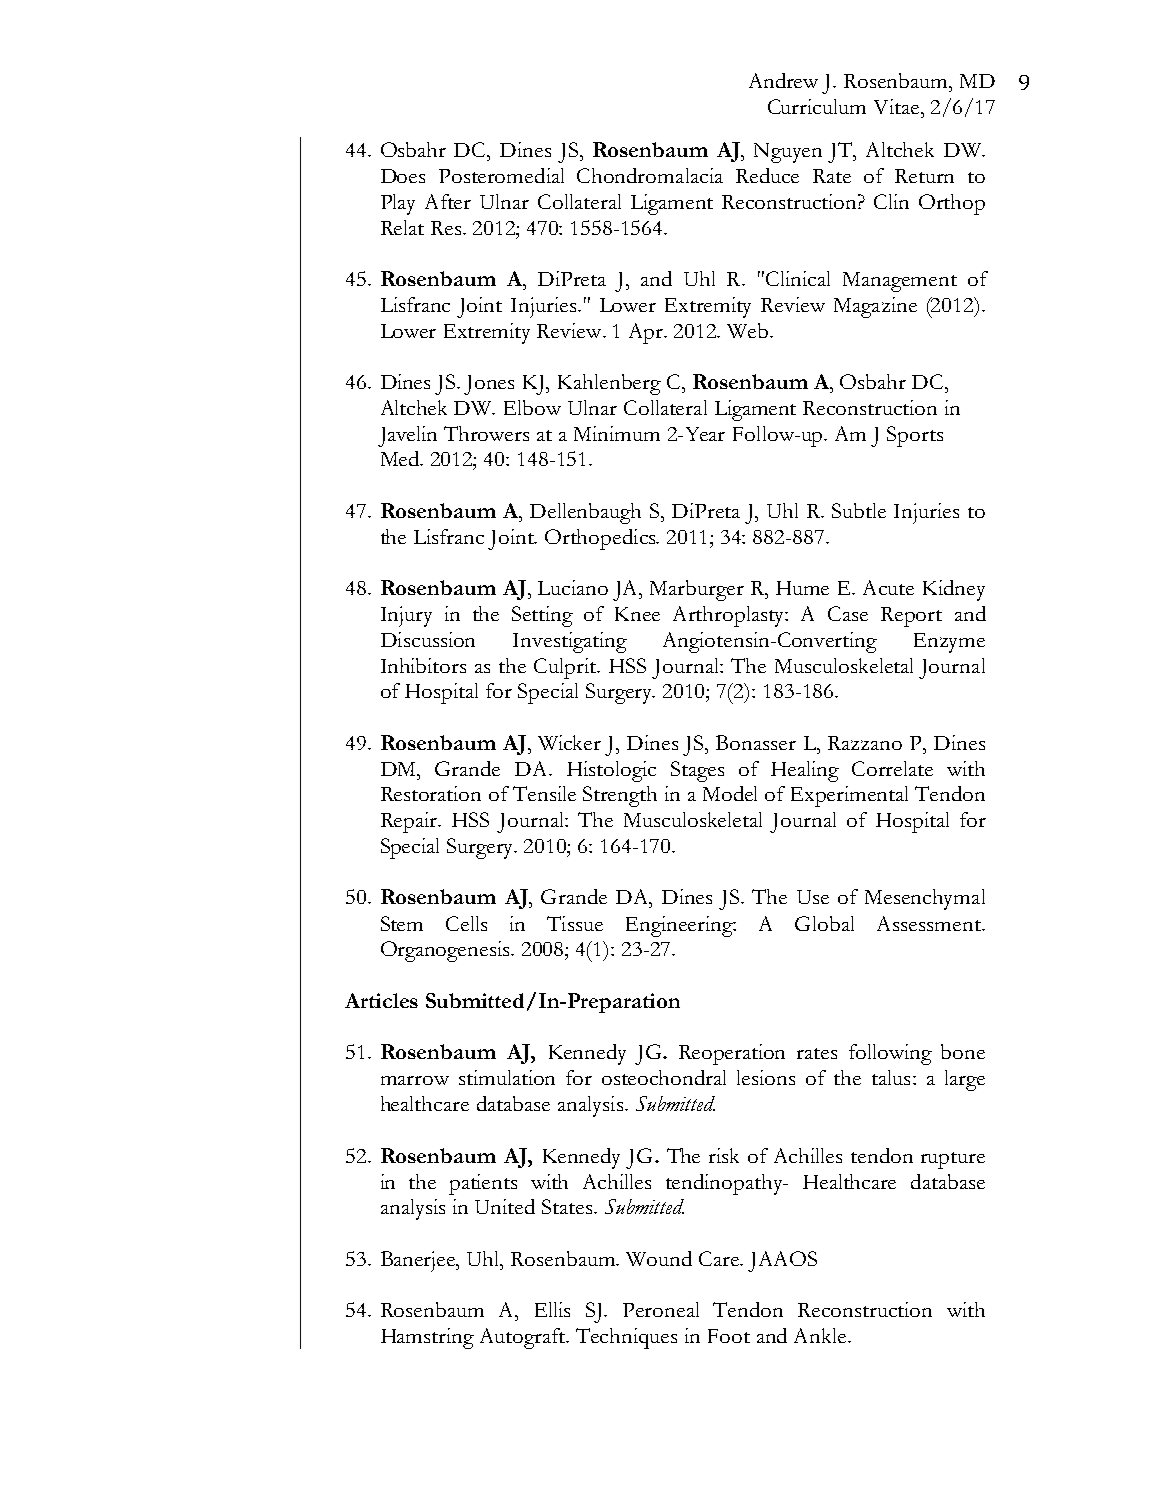 The height and width of the screenshot is (1512, 1168). What do you see at coordinates (859, 510) in the screenshot?
I see `Subtle` at bounding box center [859, 510].
